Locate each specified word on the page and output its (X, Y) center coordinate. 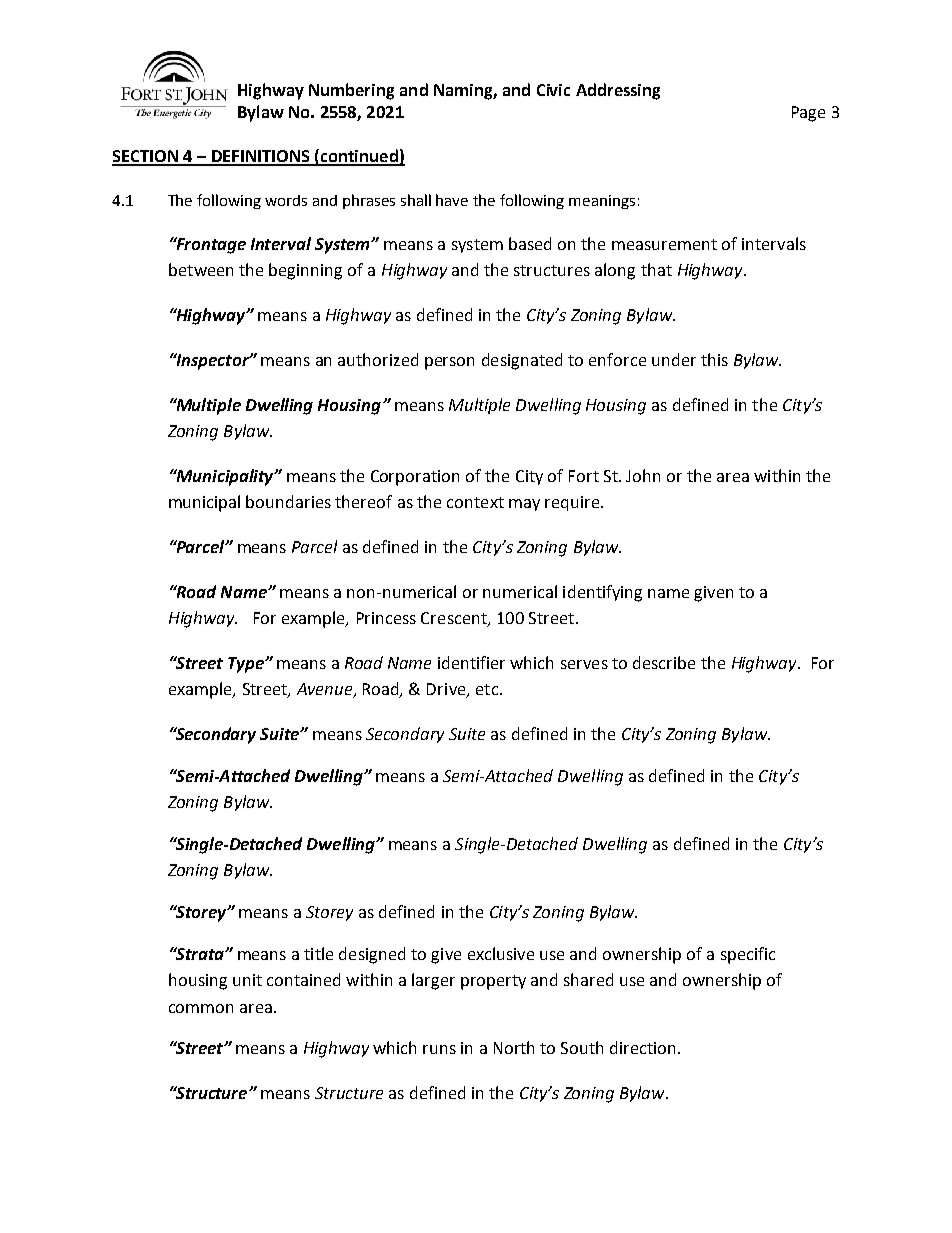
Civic (553, 90)
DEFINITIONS (260, 157)
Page (808, 114)
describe (664, 662)
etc (487, 689)
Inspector (212, 361)
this (714, 359)
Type (247, 665)
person (449, 363)
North (514, 1047)
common (201, 1008)
